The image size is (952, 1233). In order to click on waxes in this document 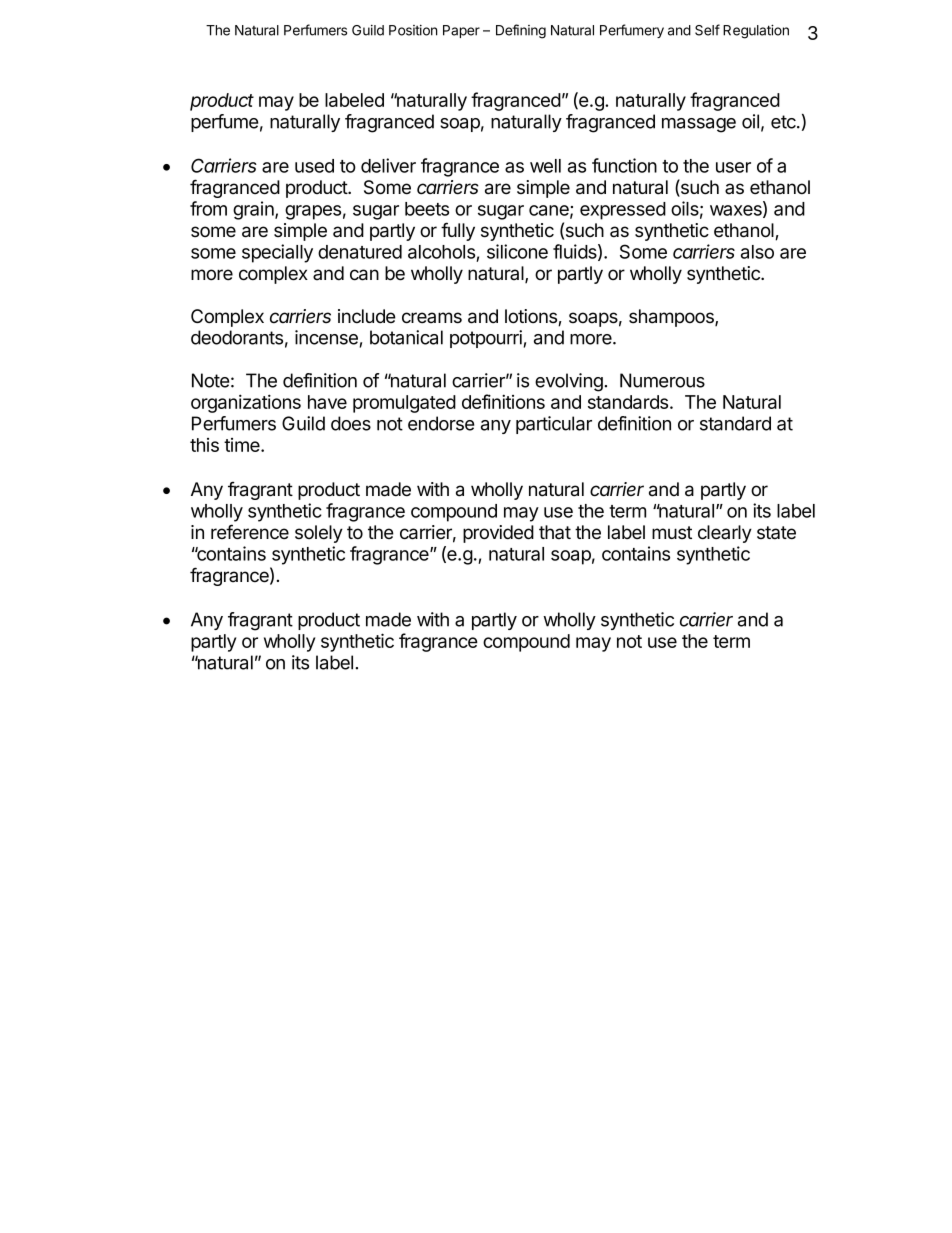, I will do `click(737, 211)`.
